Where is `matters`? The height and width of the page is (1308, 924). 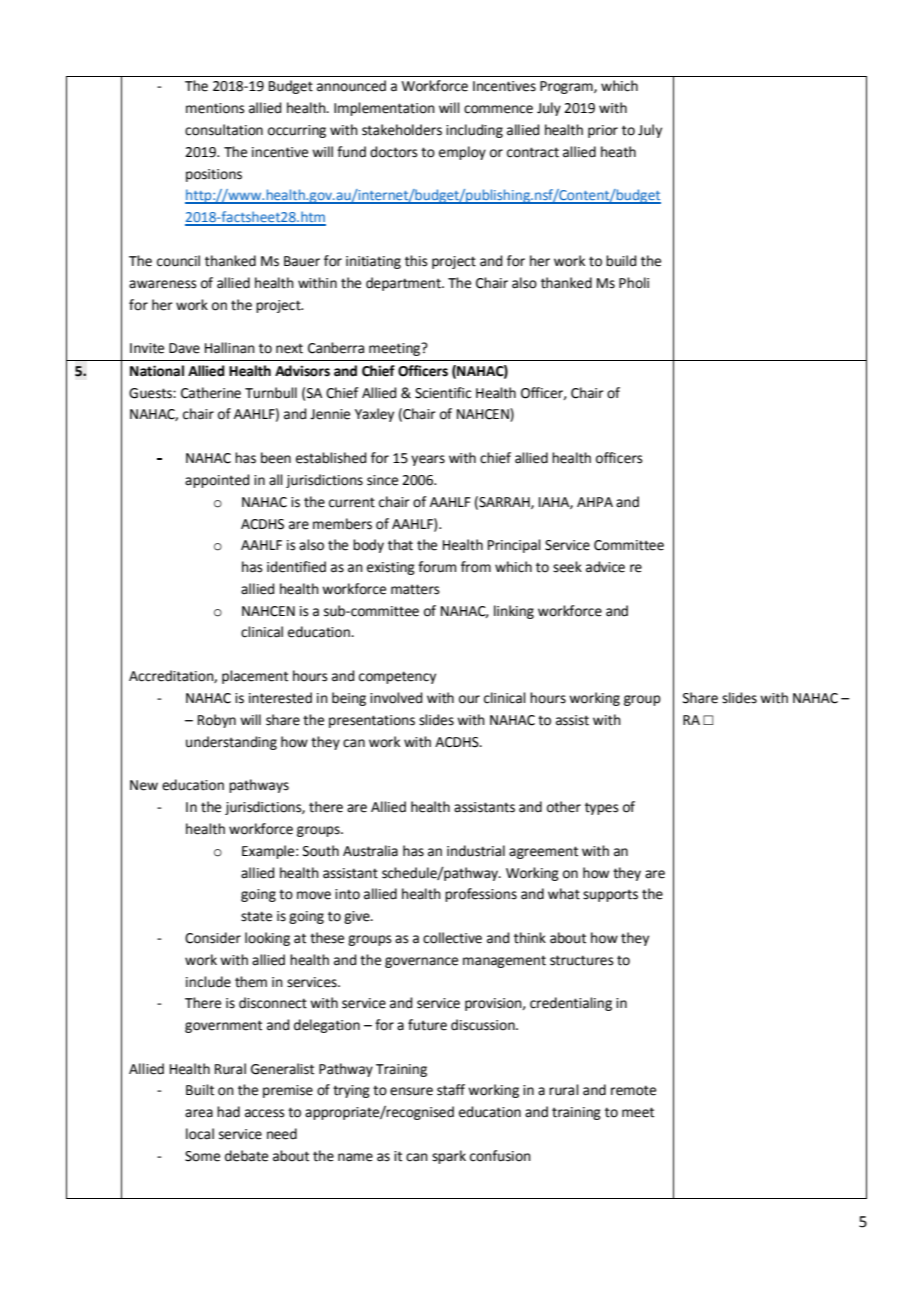 matters is located at coordinates (415, 589).
